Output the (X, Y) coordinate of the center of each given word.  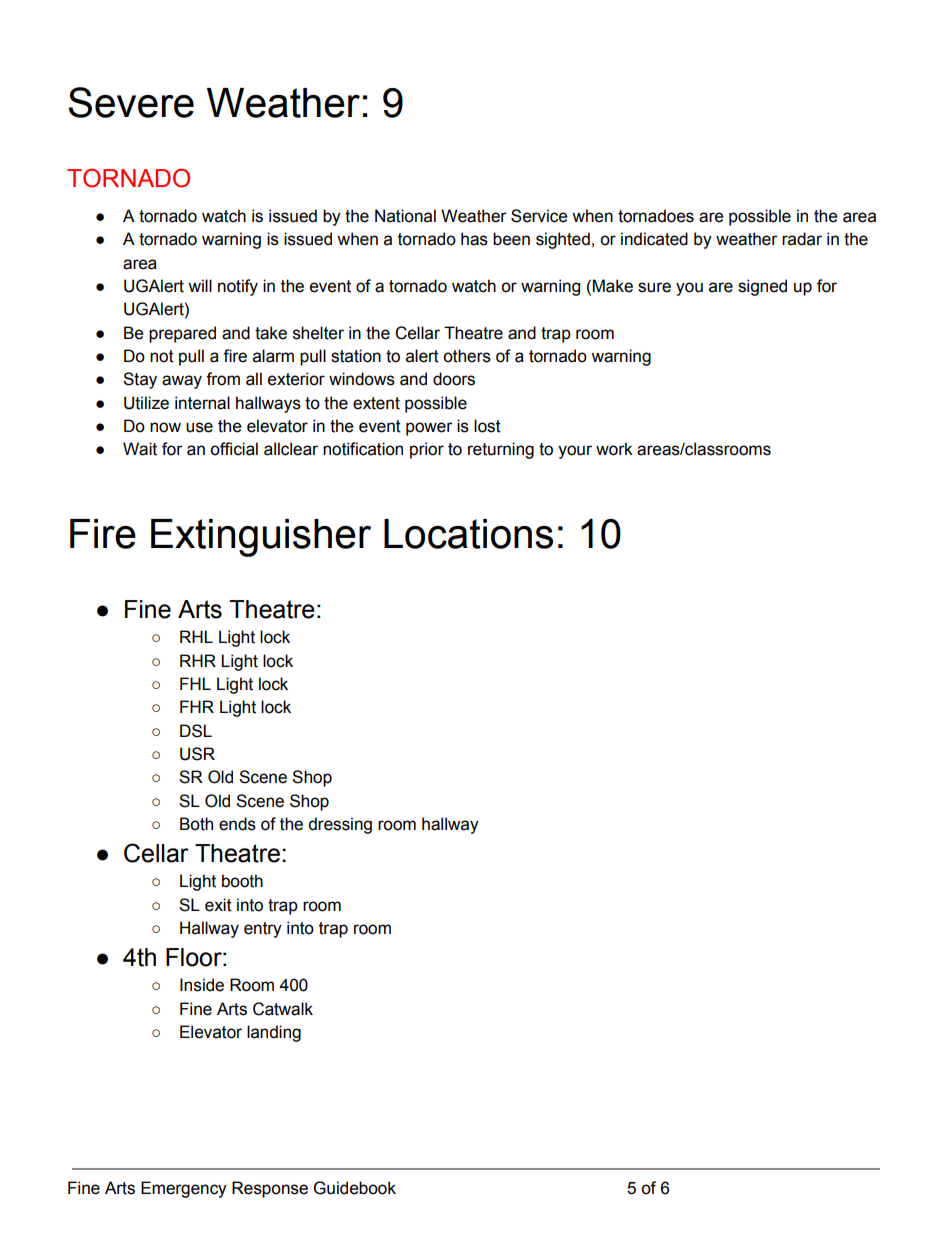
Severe (131, 102)
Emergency (184, 1189)
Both (196, 824)
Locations (468, 534)
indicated (654, 239)
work (614, 449)
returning (501, 450)
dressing (340, 825)
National (405, 216)
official (234, 449)
